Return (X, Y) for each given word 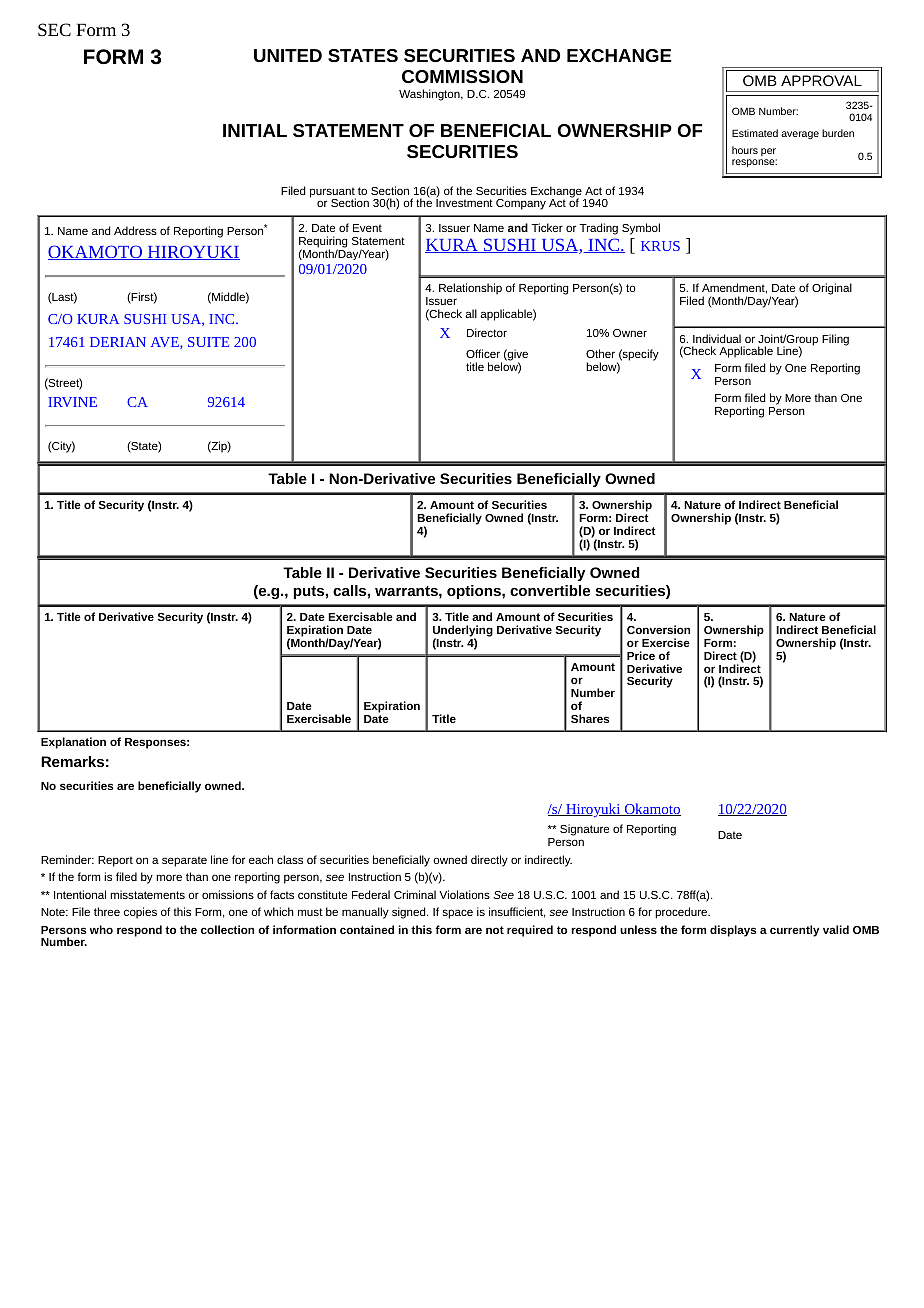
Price (641, 655)
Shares (590, 718)
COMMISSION (462, 76)
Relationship (470, 289)
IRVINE (72, 402)
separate (184, 861)
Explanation (73, 743)
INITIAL (255, 130)
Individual (717, 338)
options (475, 592)
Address (135, 230)
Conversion (658, 629)
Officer (483, 353)
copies (140, 913)
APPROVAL (821, 80)
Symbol (641, 229)
